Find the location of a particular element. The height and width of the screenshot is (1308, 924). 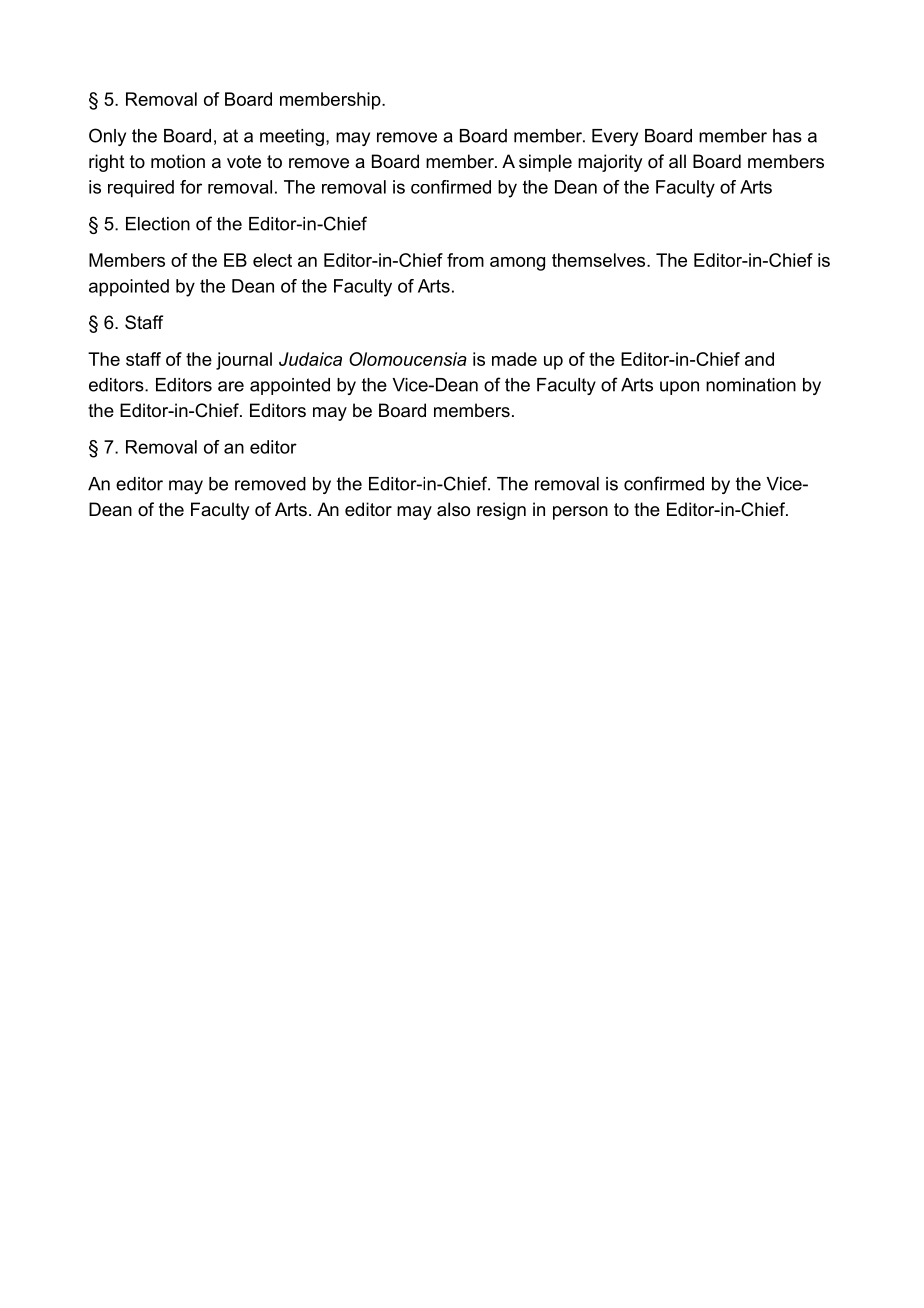

simple is located at coordinates (545, 163).
